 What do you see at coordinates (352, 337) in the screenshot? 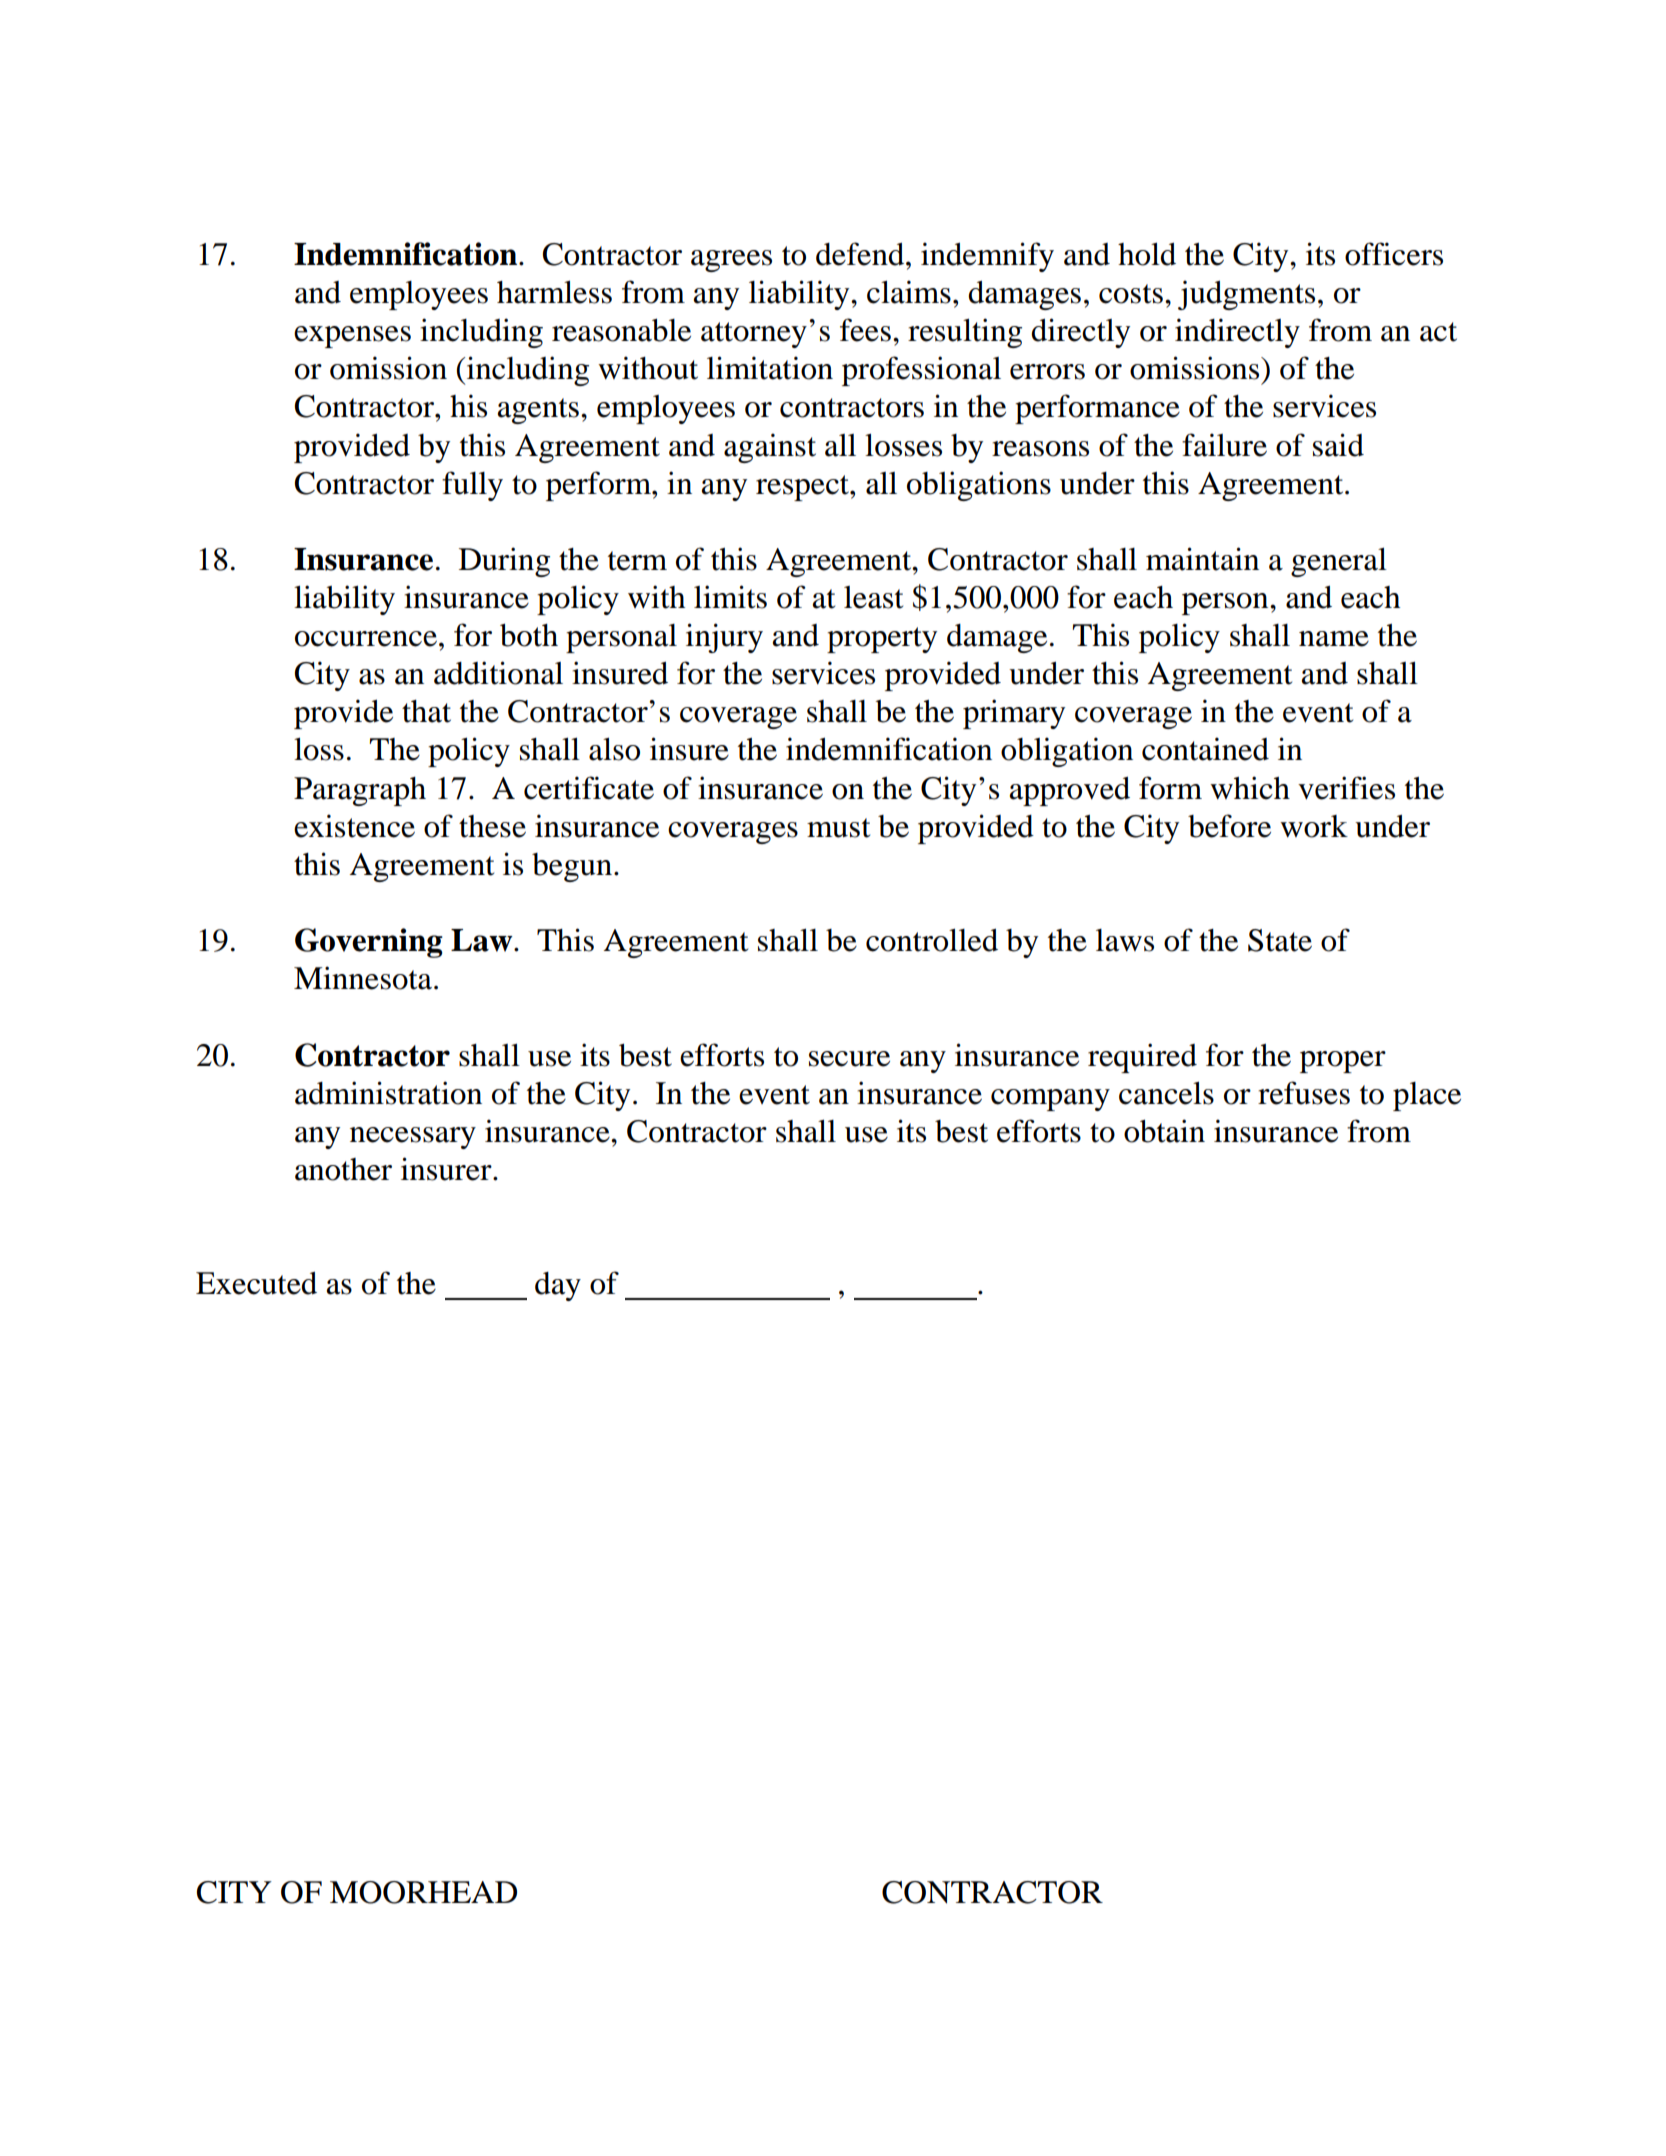
I see `expenses` at bounding box center [352, 337].
